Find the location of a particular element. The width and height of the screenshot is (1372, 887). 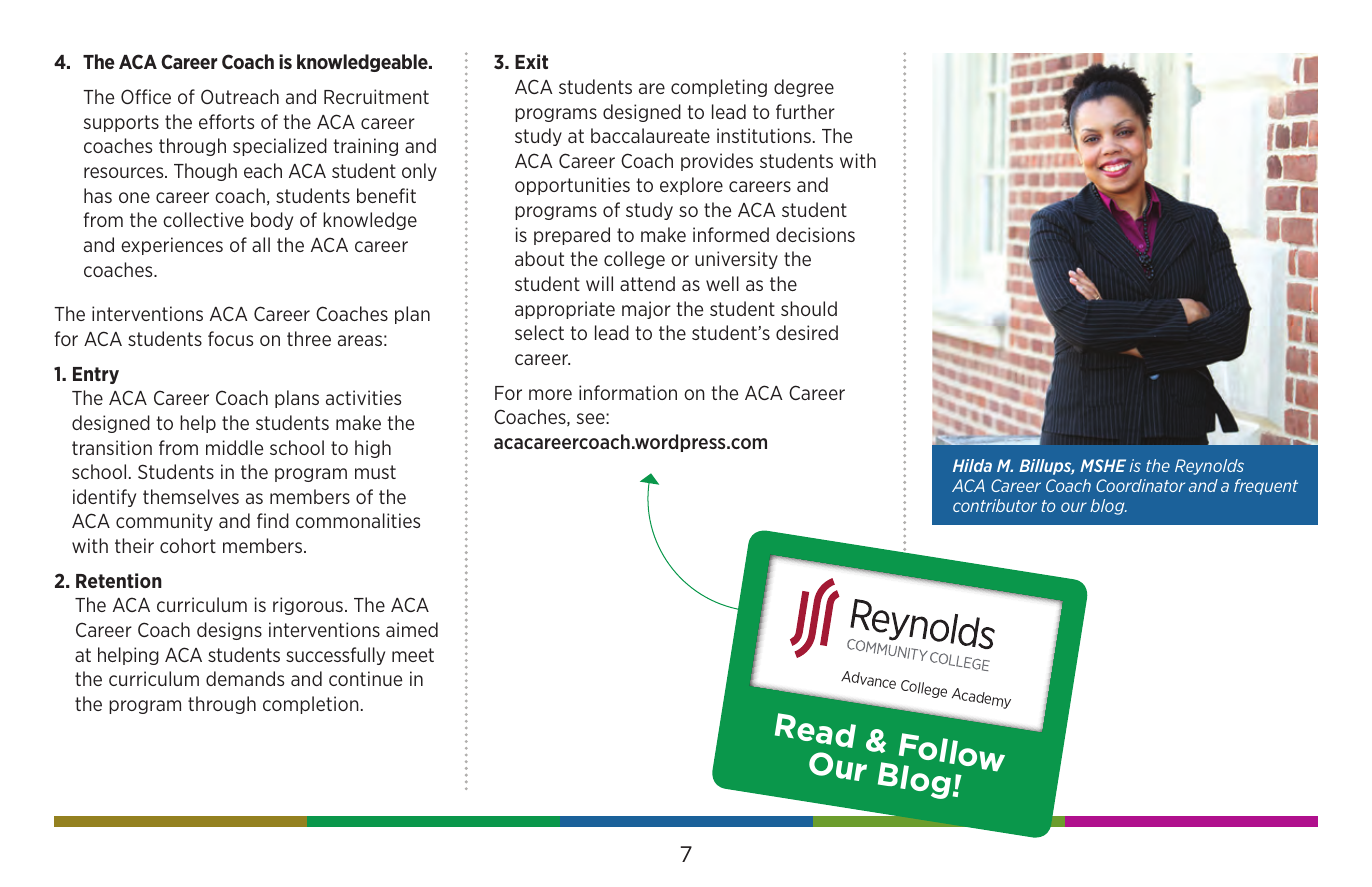

demands is located at coordinates (245, 678).
